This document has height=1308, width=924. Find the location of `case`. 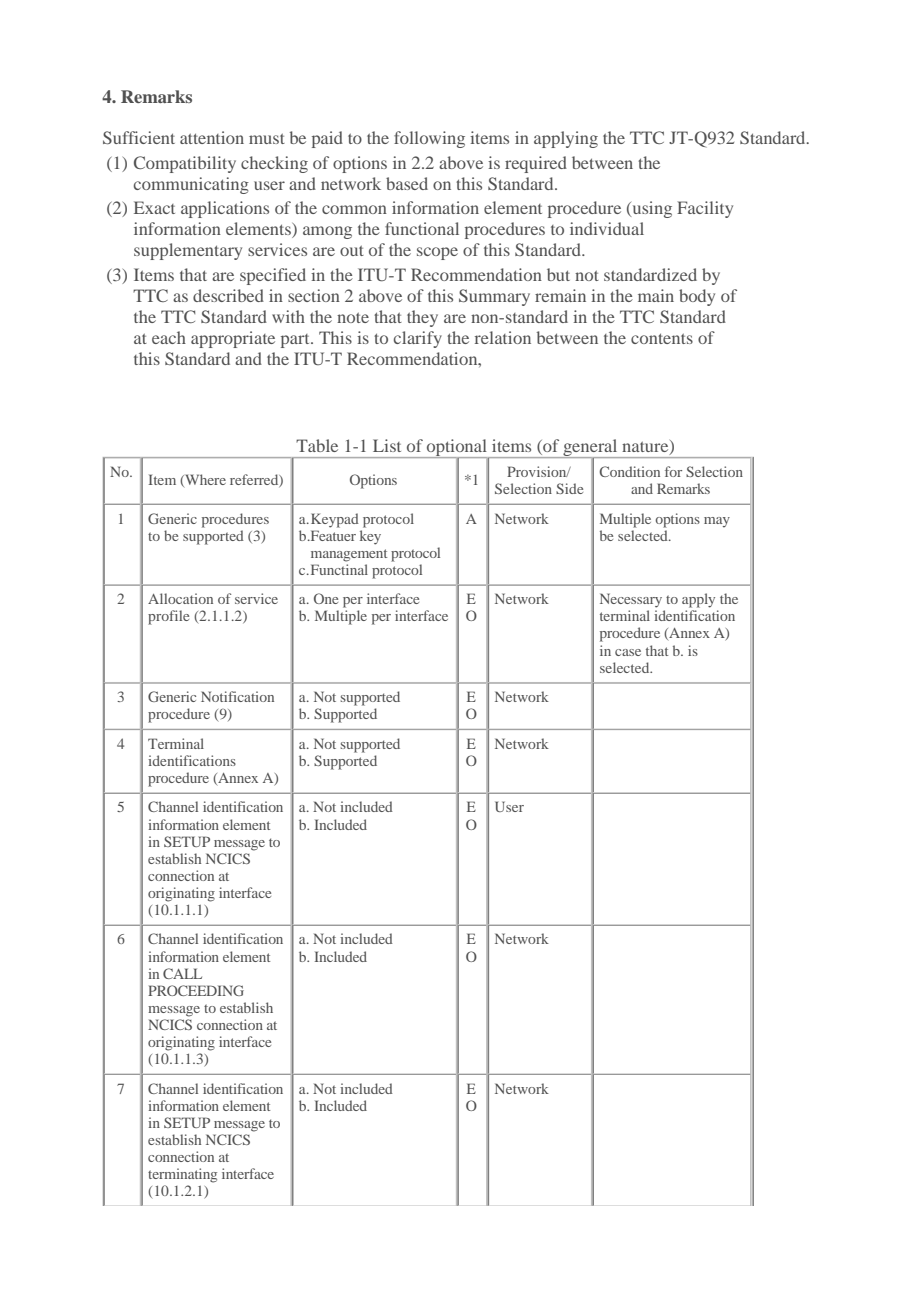

case is located at coordinates (628, 652).
